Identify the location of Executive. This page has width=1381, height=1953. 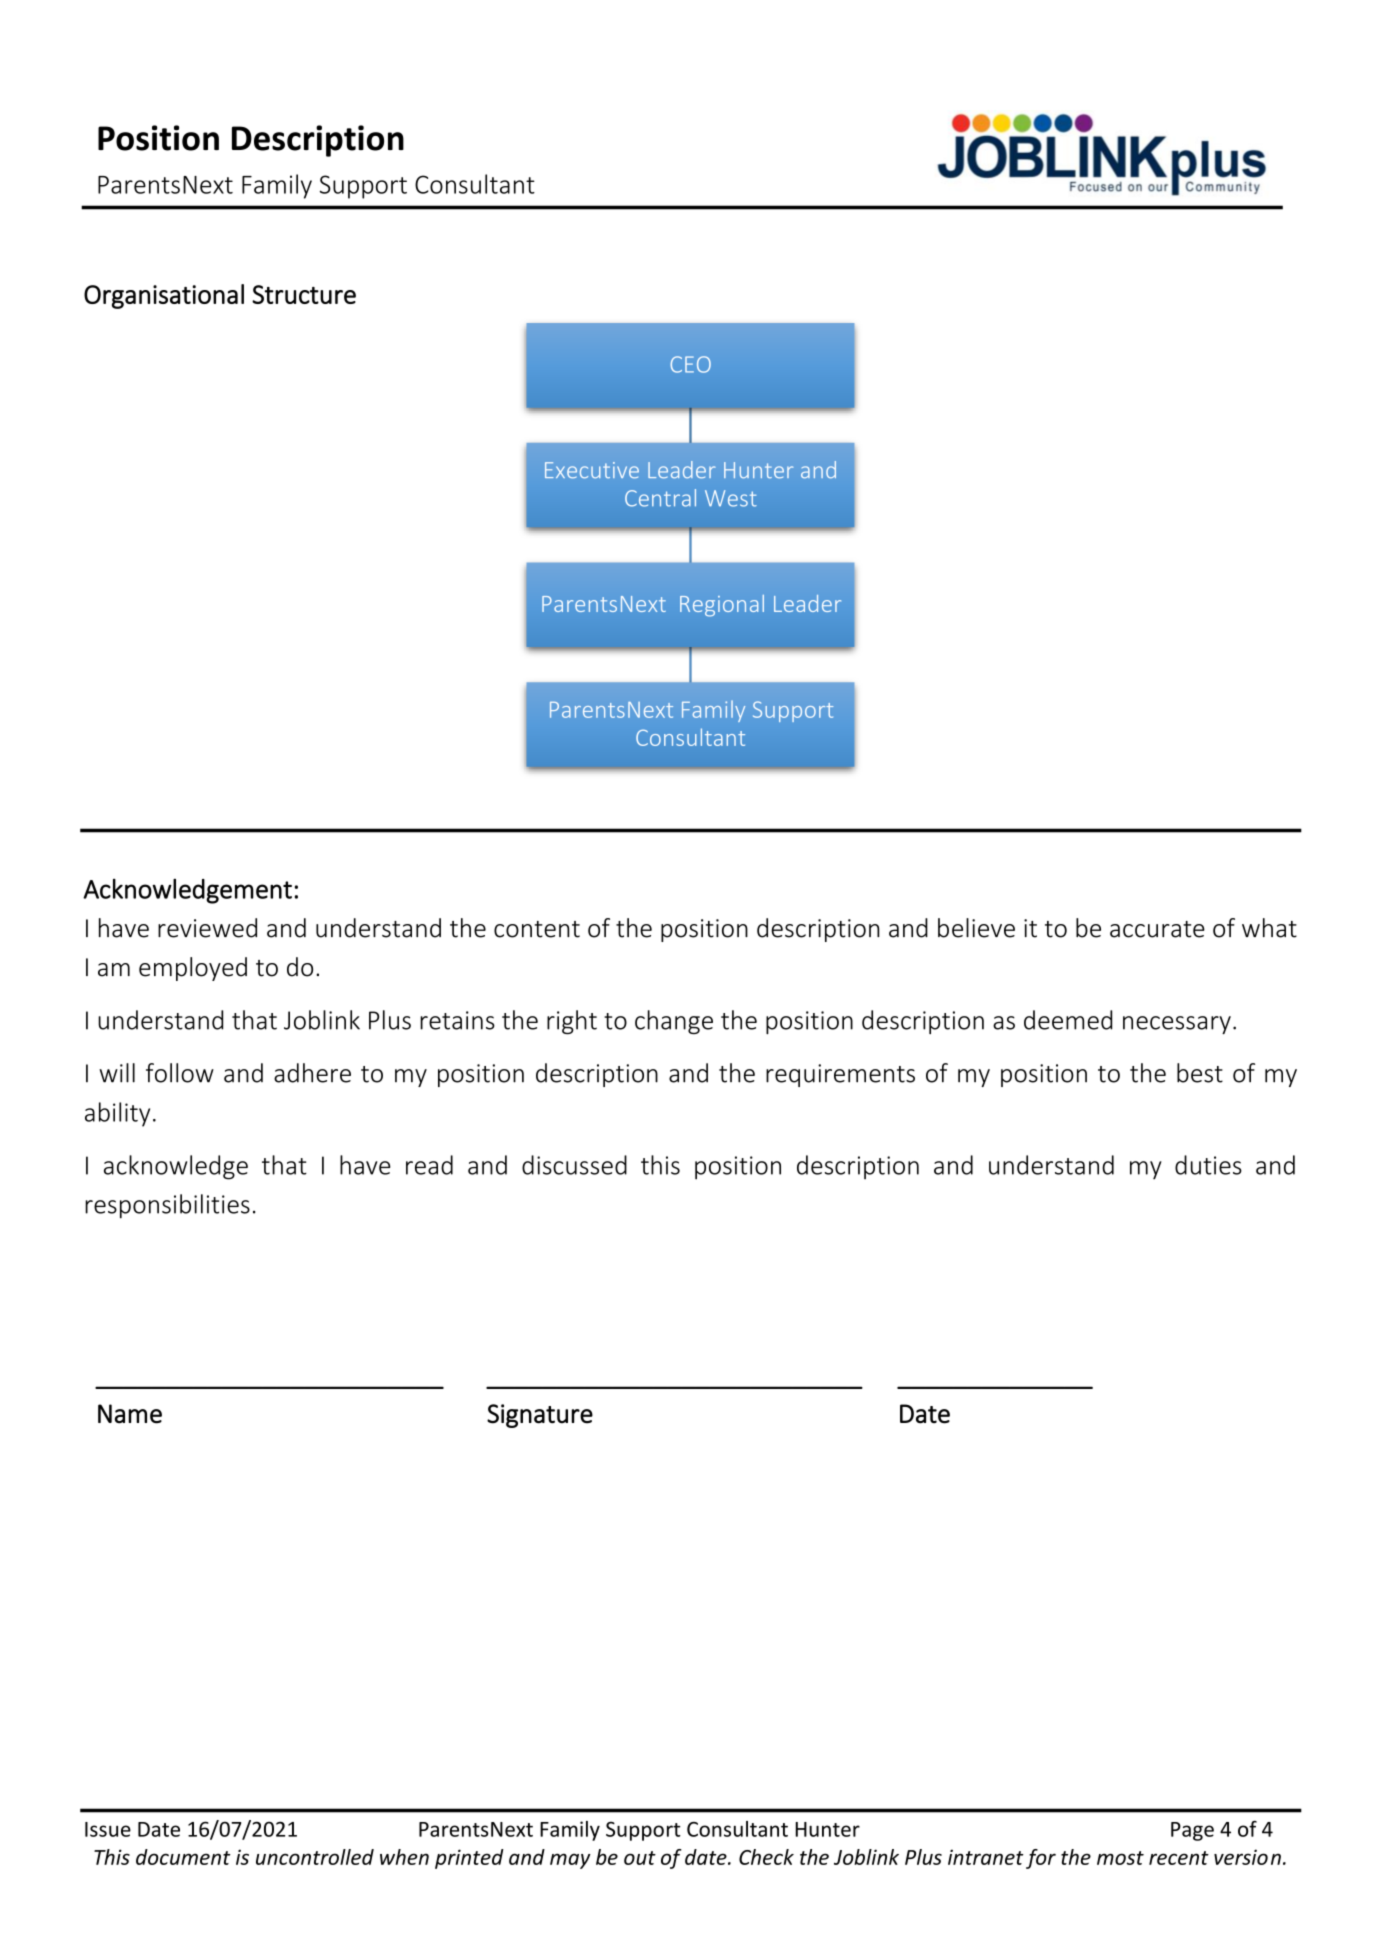
(592, 470).
